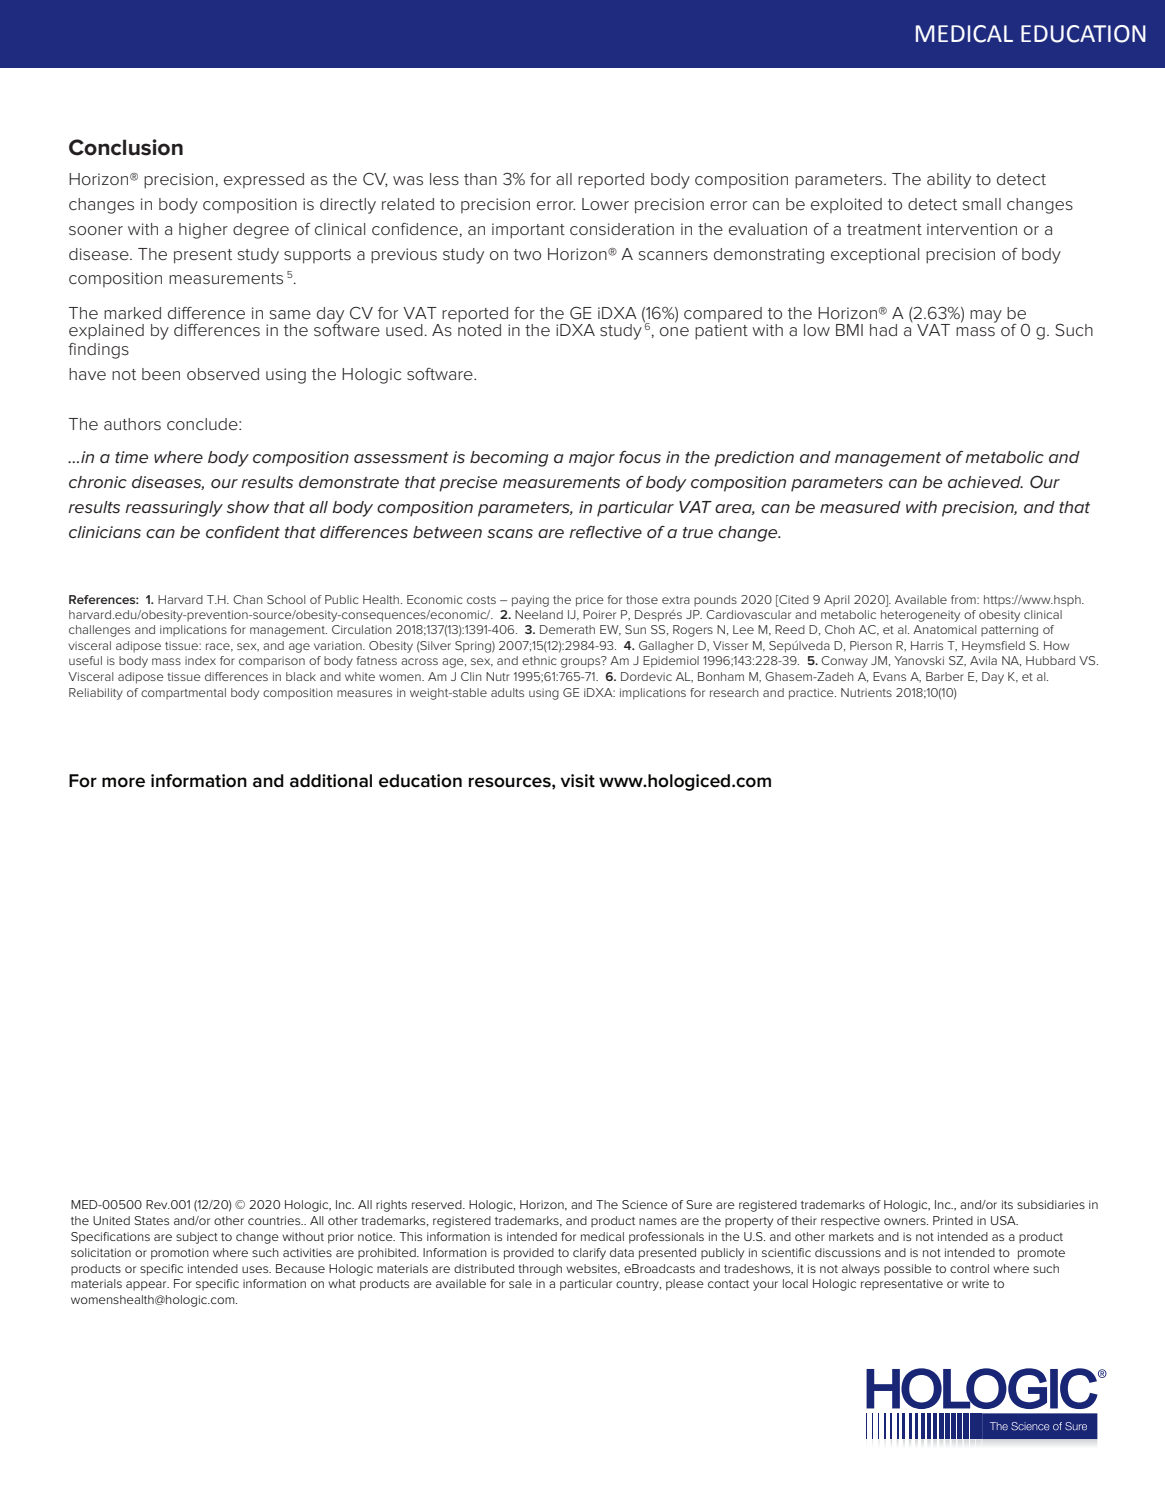  What do you see at coordinates (589, 1254) in the image?
I see `clarify` at bounding box center [589, 1254].
